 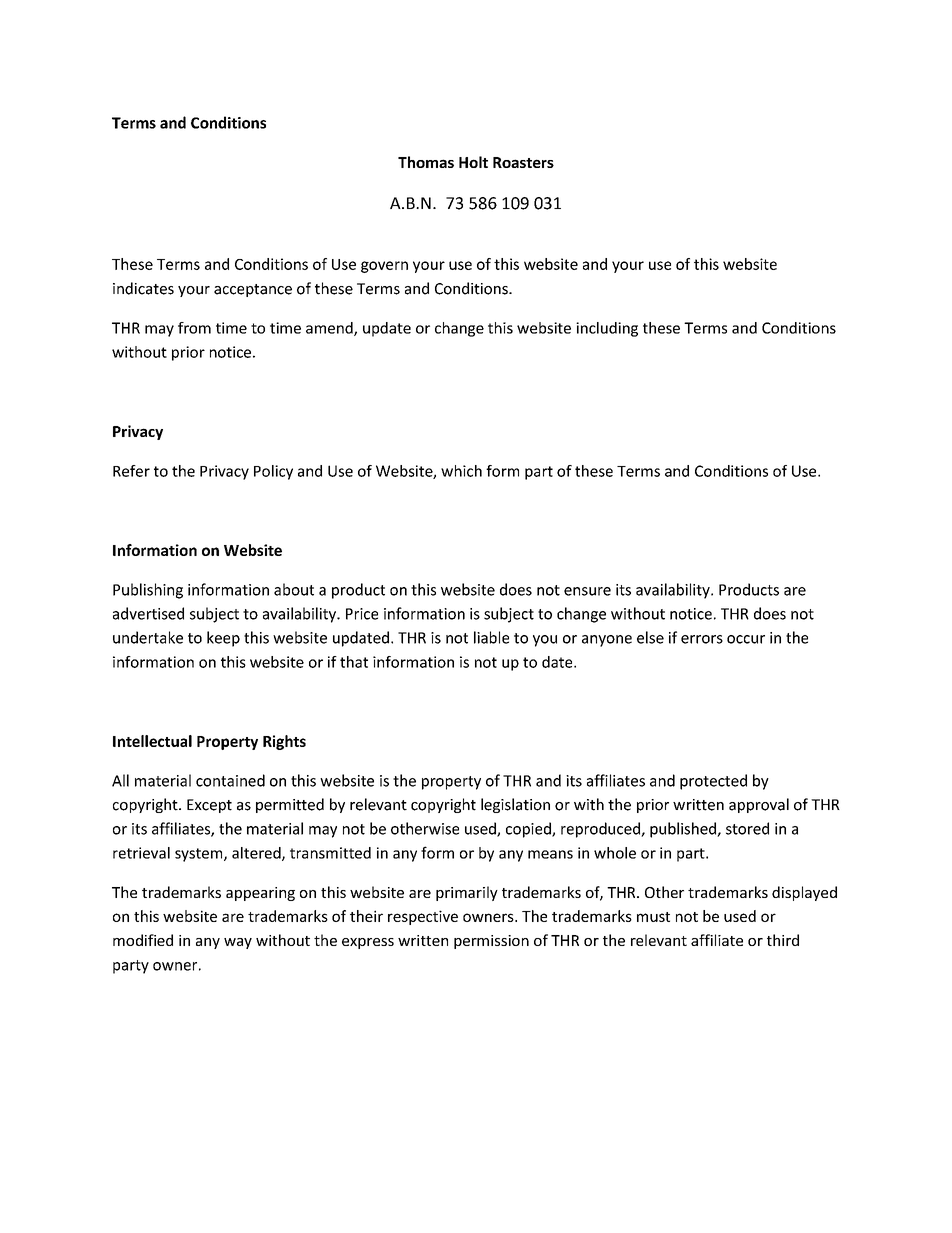 I want to click on amend, so click(x=330, y=329).
